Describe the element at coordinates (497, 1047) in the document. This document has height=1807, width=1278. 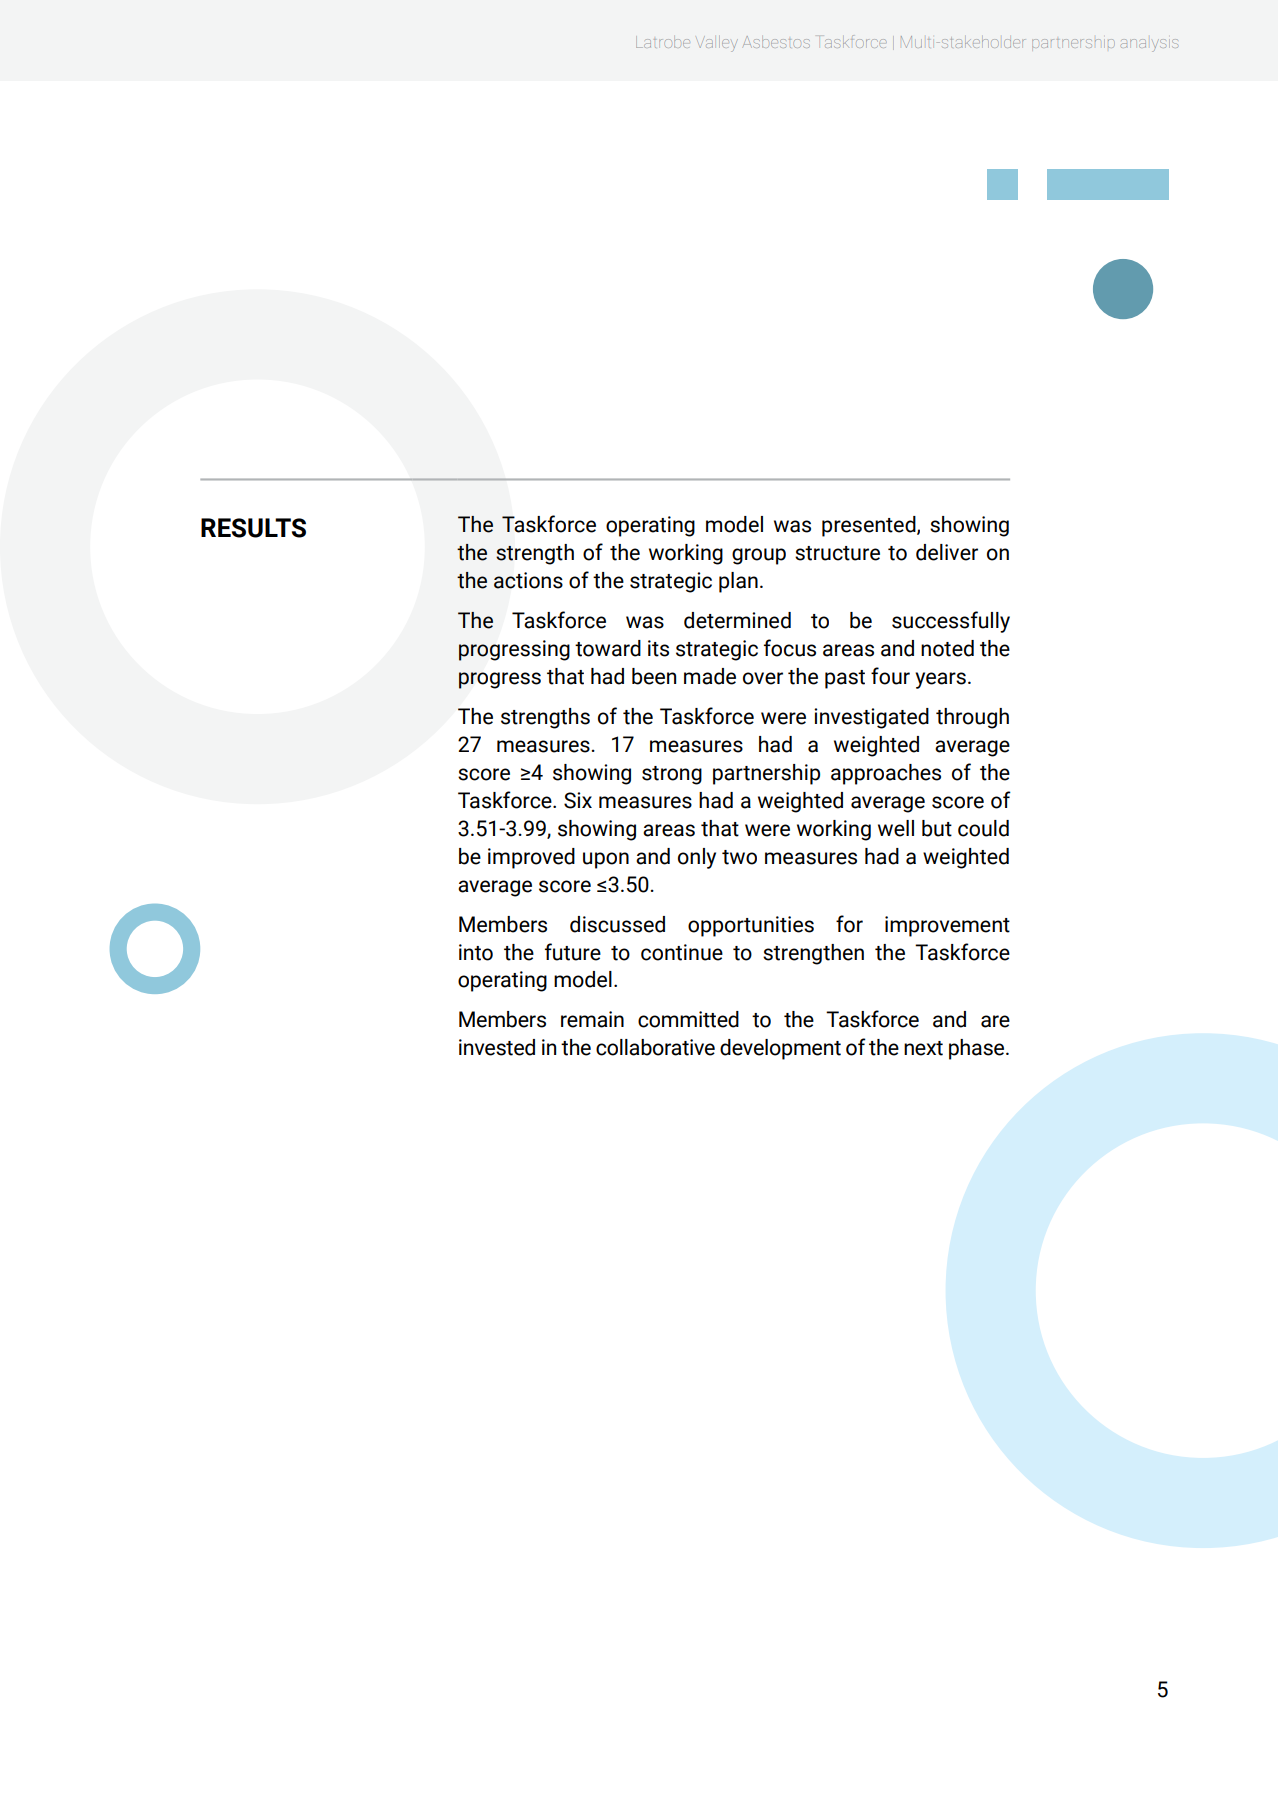
I see `invested` at that location.
